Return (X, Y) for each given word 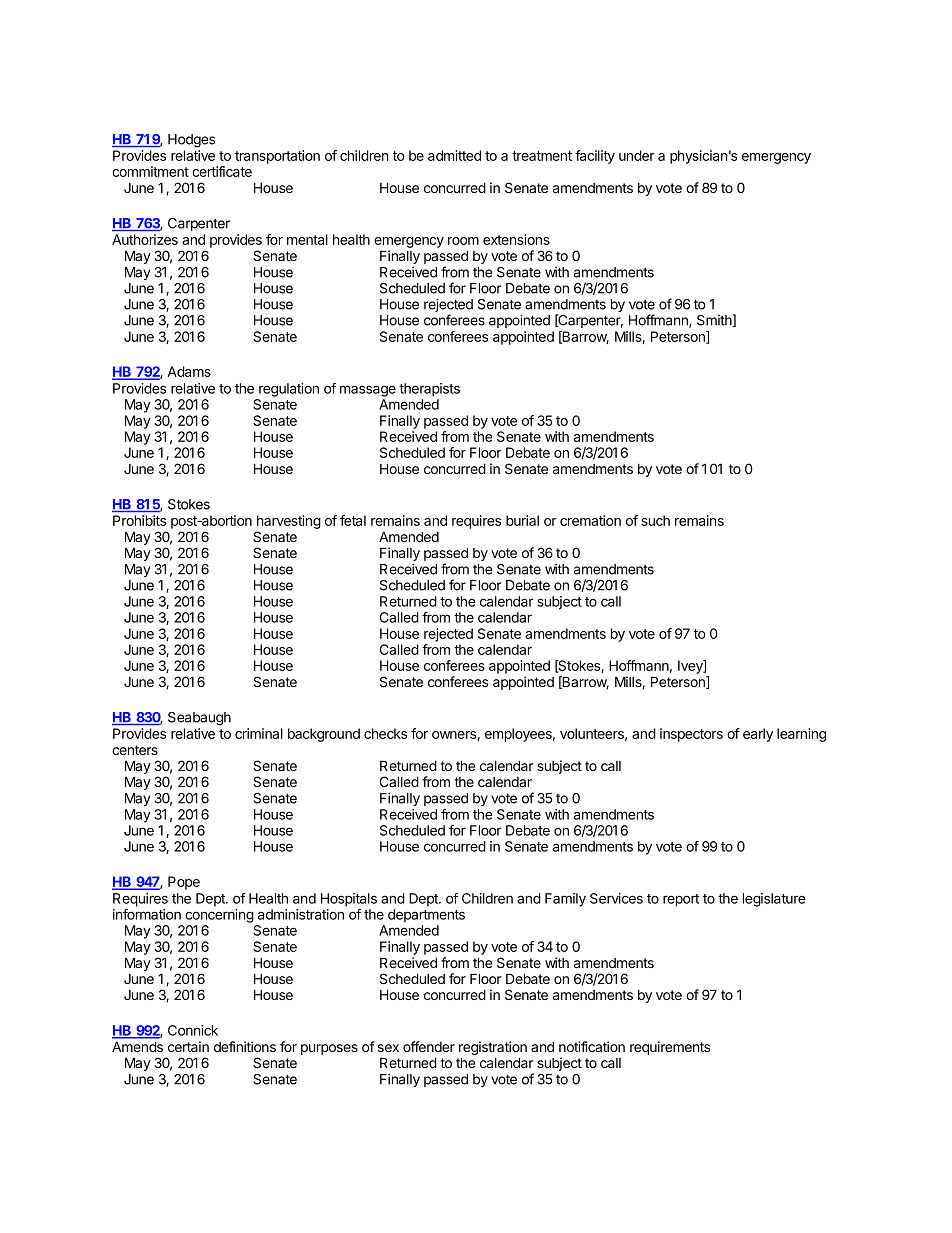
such (655, 520)
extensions (516, 239)
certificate (222, 171)
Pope (184, 883)
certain (188, 1046)
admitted (454, 155)
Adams (189, 371)
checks (385, 733)
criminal (259, 733)
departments (426, 916)
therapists (429, 390)
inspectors (691, 735)
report (681, 900)
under (637, 155)
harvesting (288, 523)
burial (522, 520)
